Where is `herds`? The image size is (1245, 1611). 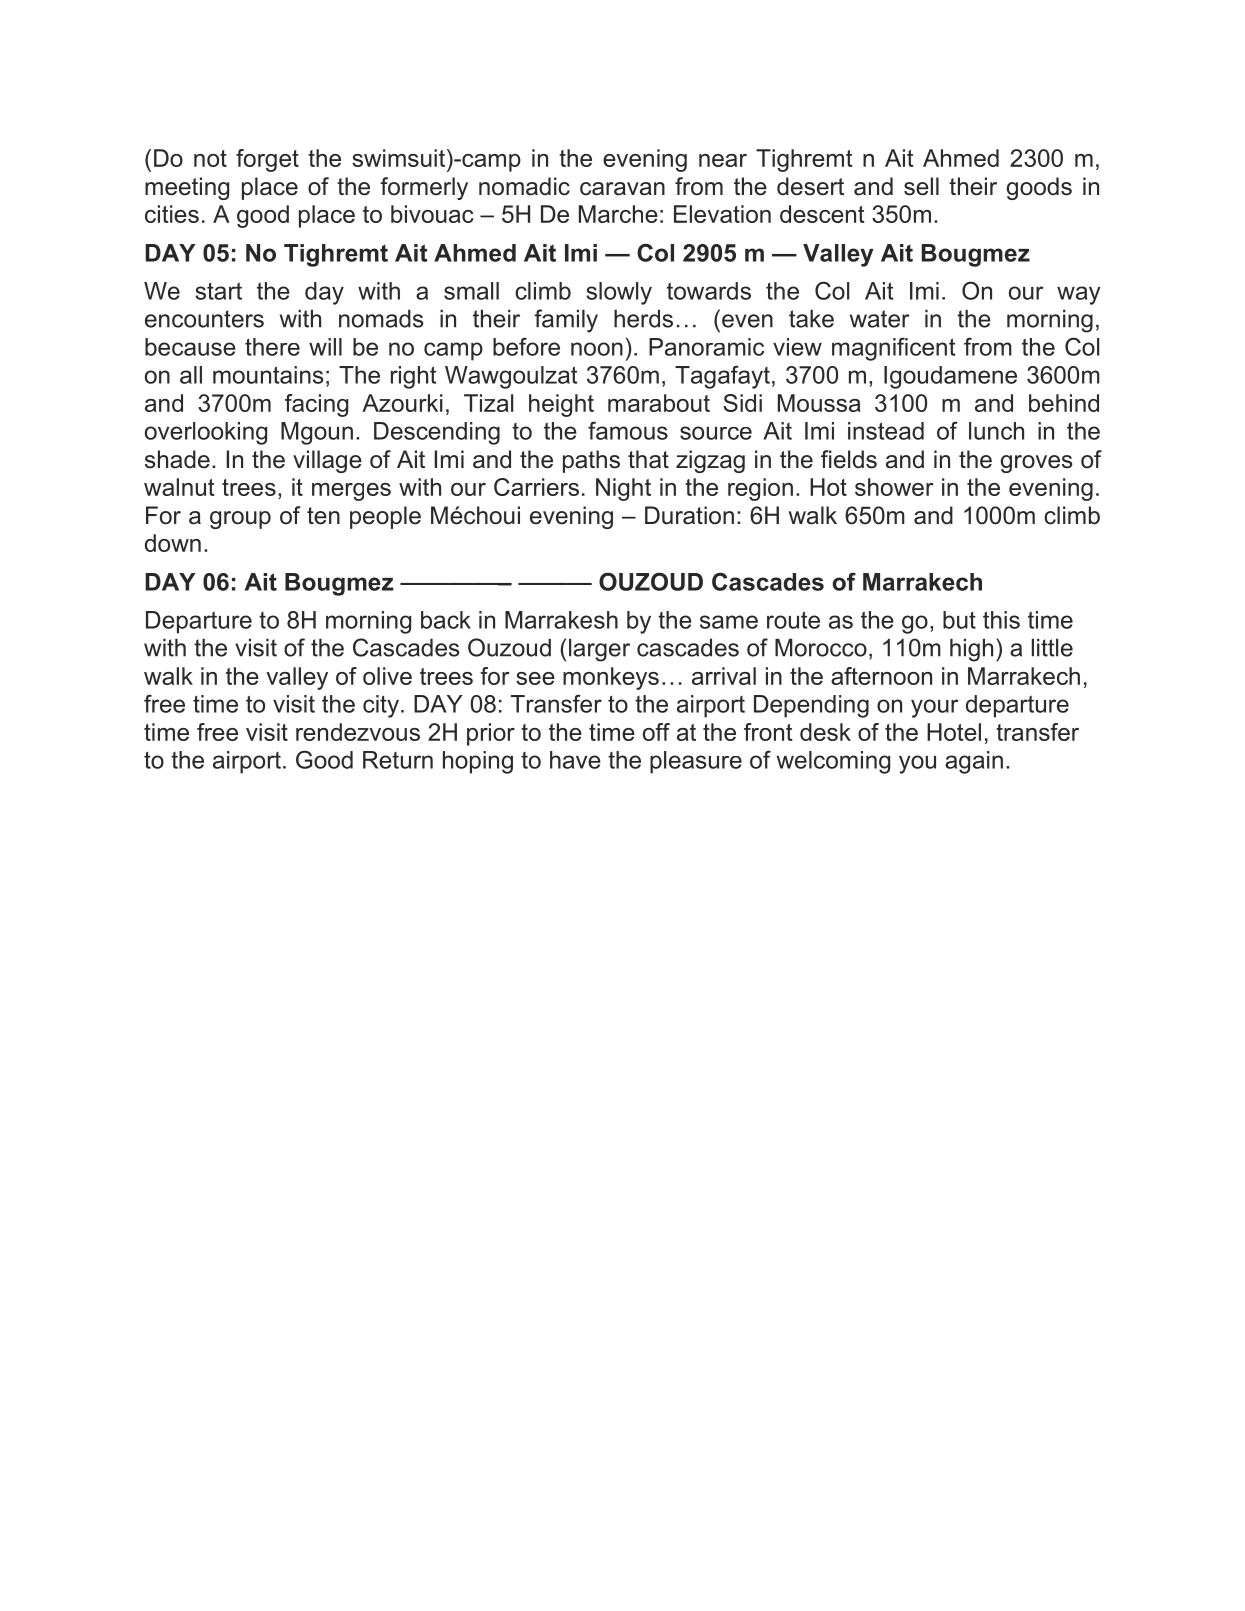
herds is located at coordinates (643, 319).
